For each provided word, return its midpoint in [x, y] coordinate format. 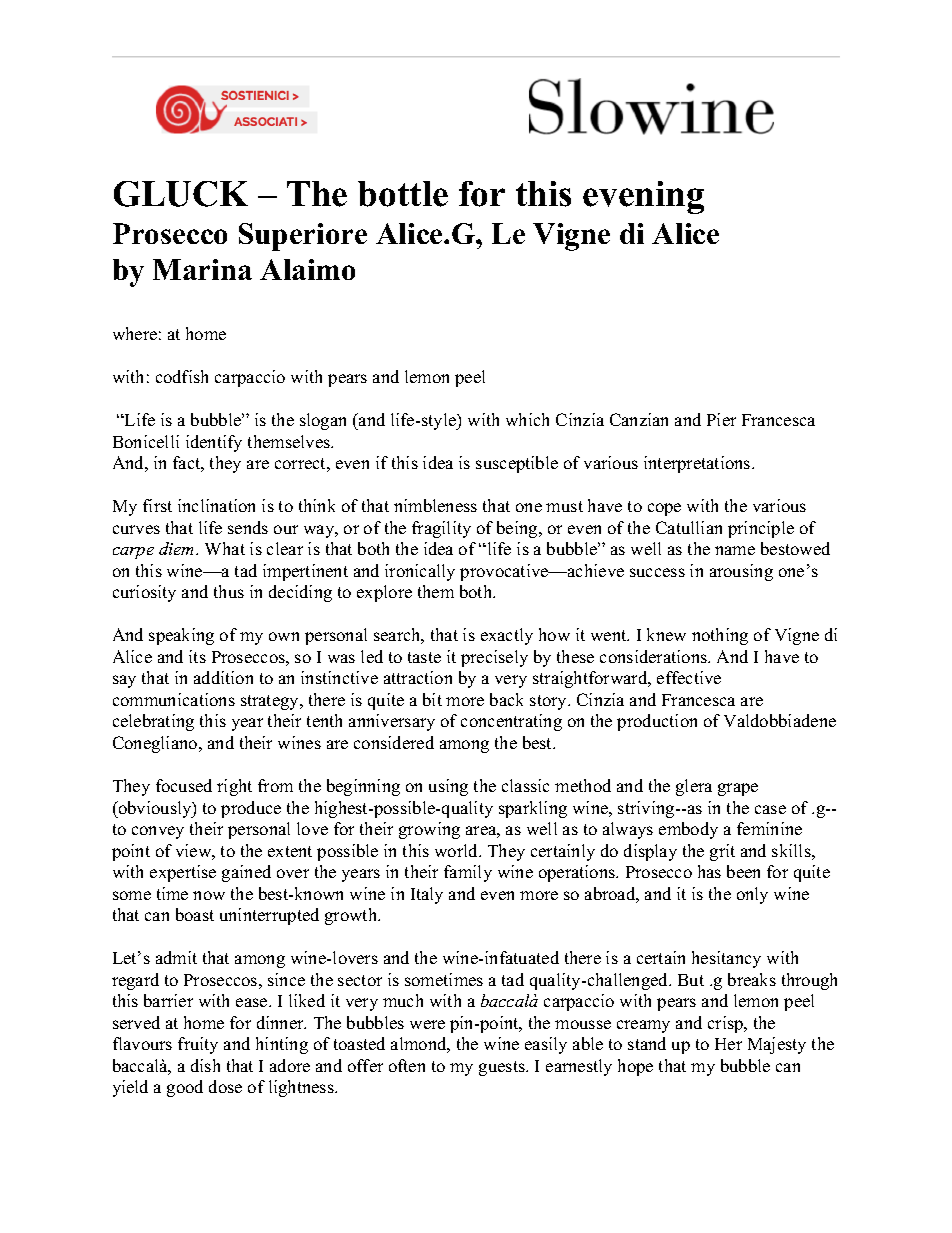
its [197, 656]
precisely [494, 658]
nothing [720, 636]
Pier [721, 419]
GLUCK [181, 194]
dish [205, 1065]
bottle [403, 194]
